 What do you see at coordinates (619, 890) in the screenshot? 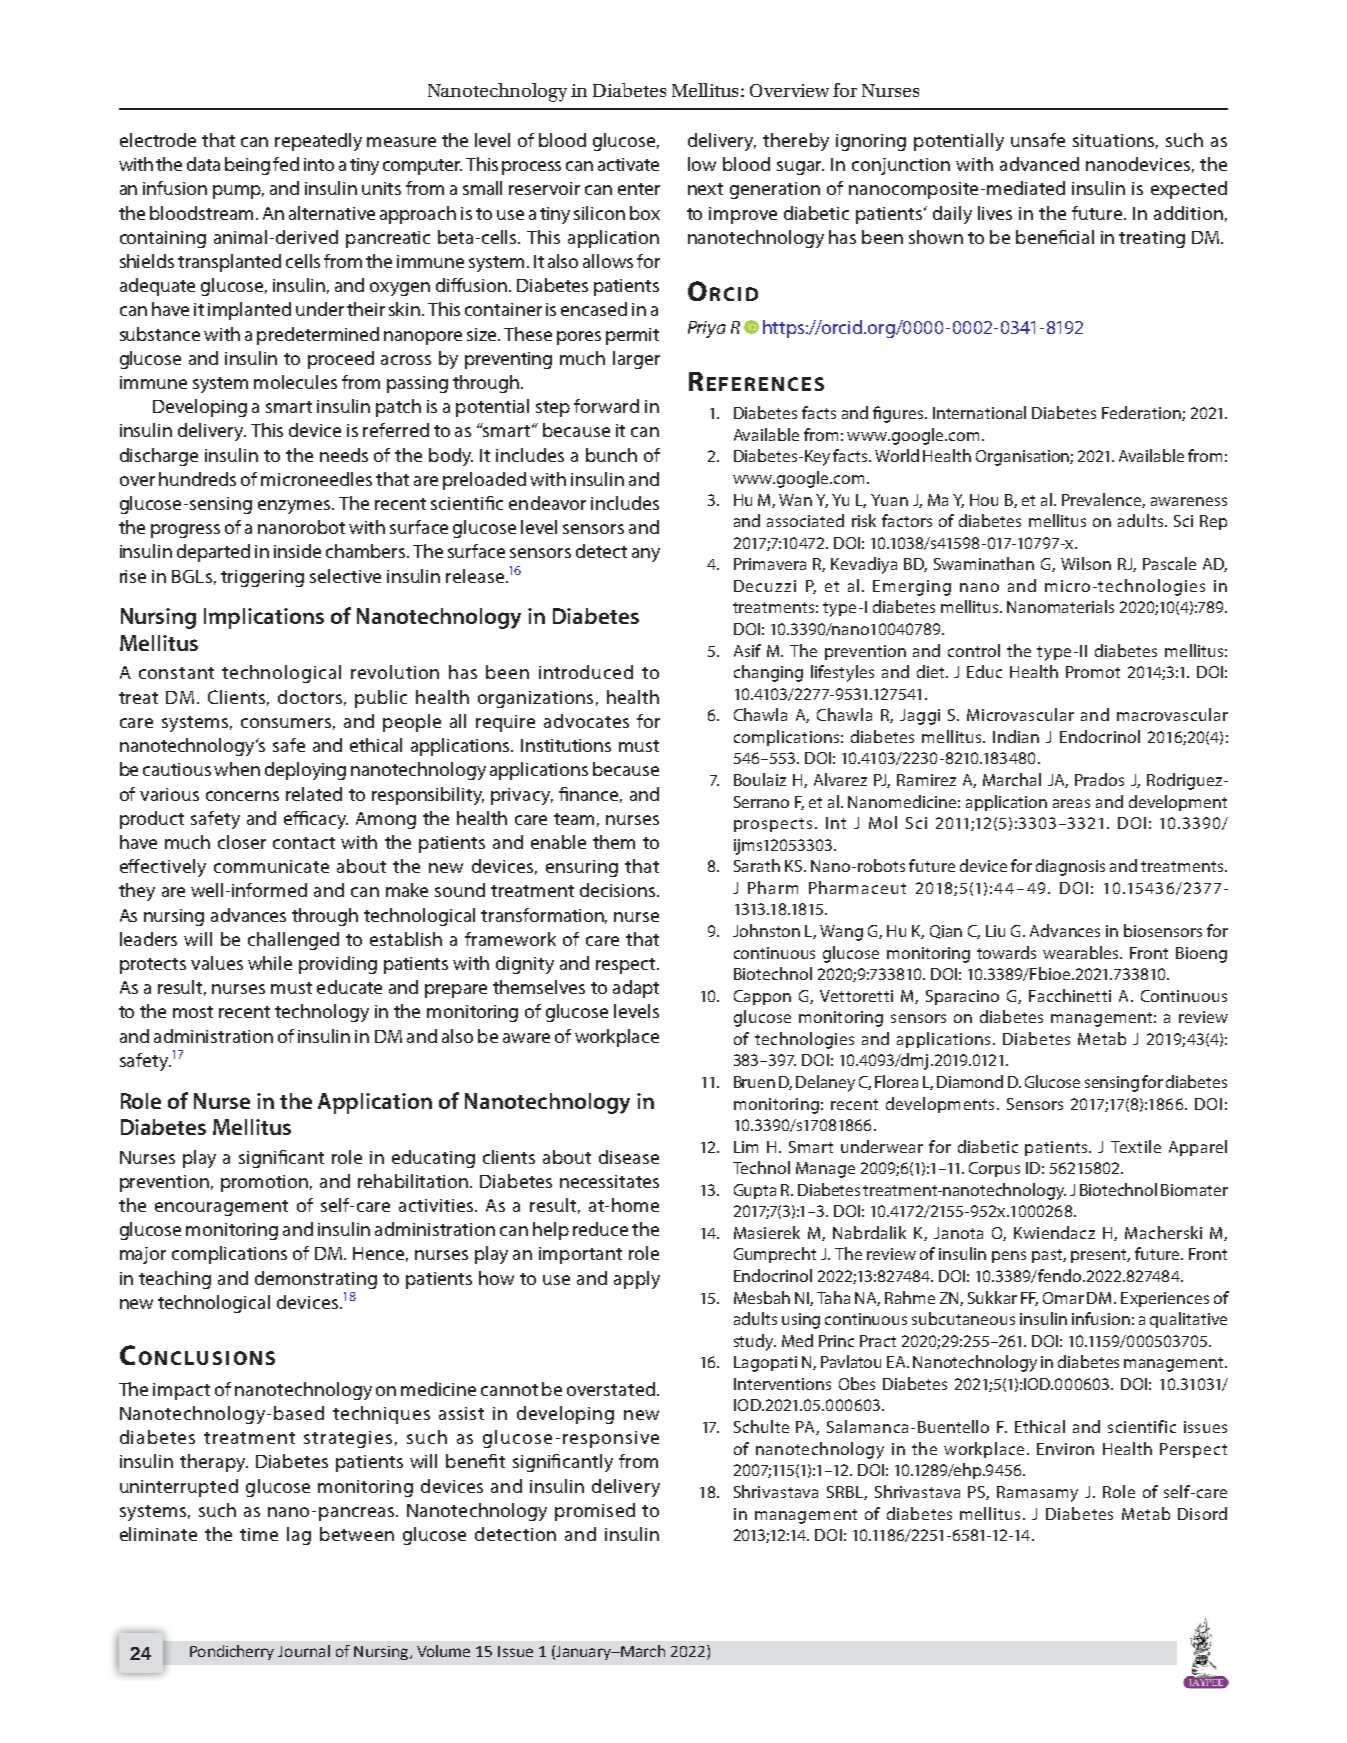
I see `decisions` at bounding box center [619, 890].
